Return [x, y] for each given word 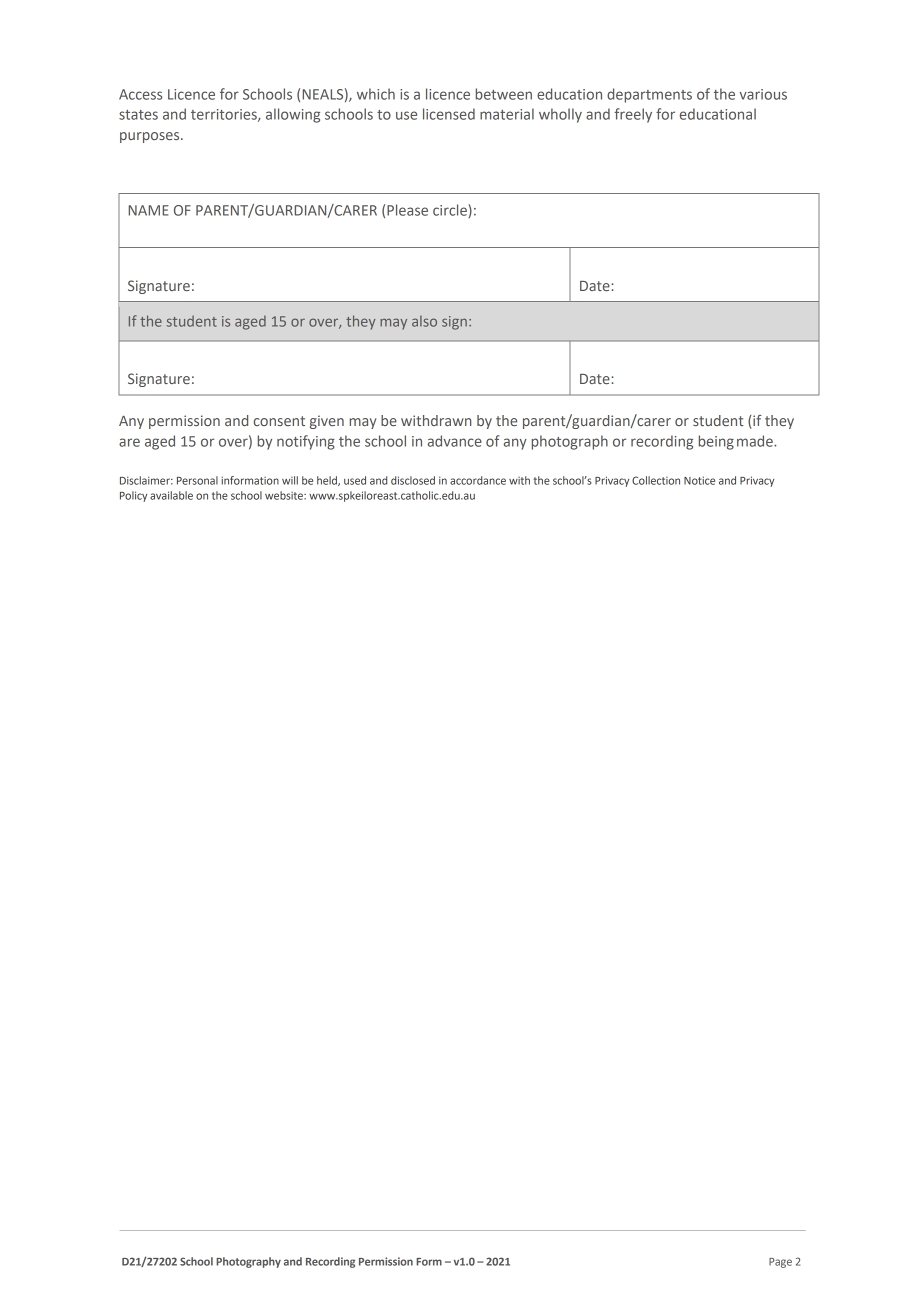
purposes [151, 137]
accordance [478, 480]
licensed [449, 114]
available [171, 495]
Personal [197, 480]
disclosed [413, 480]
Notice [699, 480]
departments [649, 95]
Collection [656, 480]
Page [780, 1263]
